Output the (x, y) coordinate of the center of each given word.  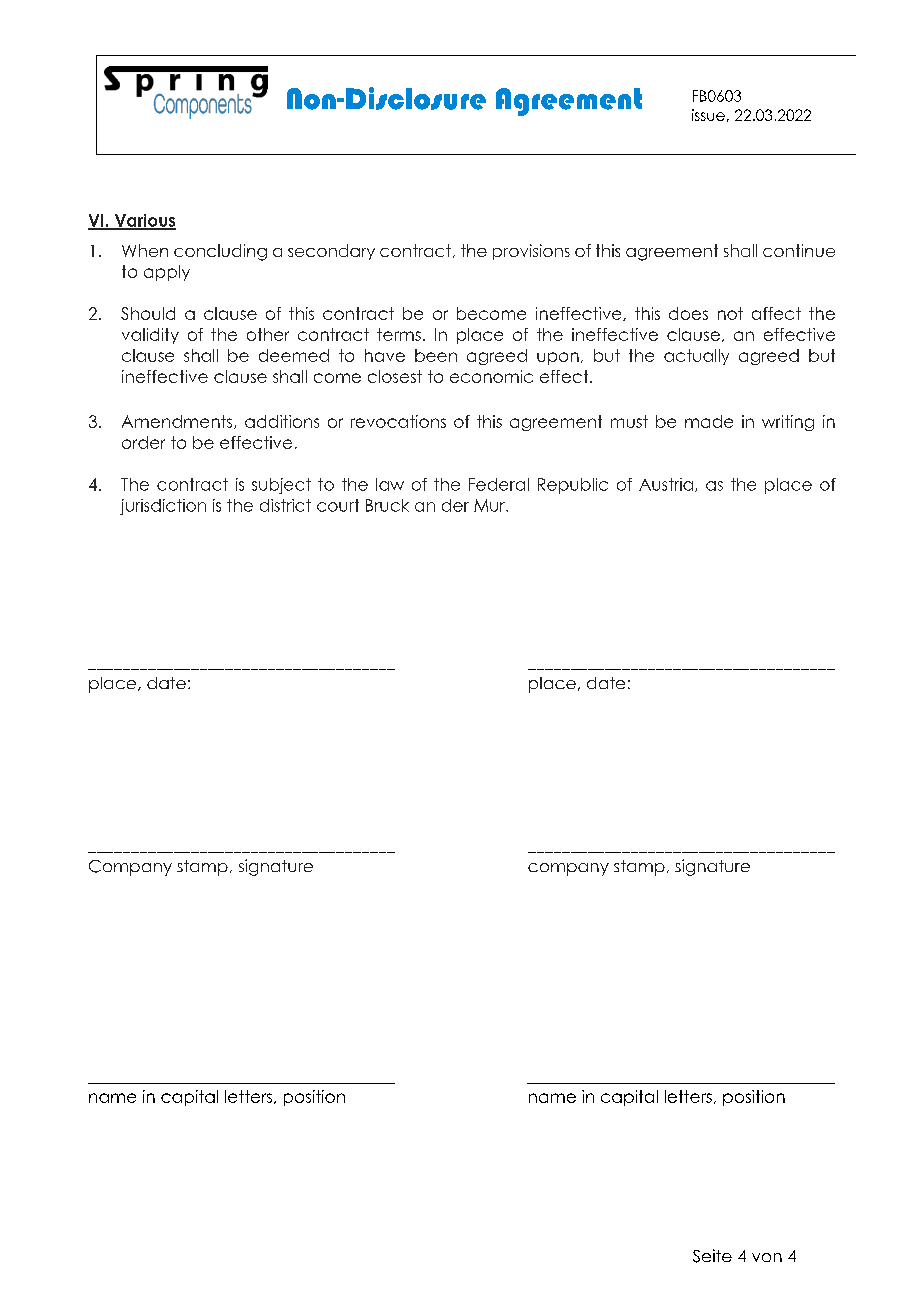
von (767, 1257)
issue (708, 115)
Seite (712, 1256)
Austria (666, 484)
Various (144, 221)
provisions (531, 252)
